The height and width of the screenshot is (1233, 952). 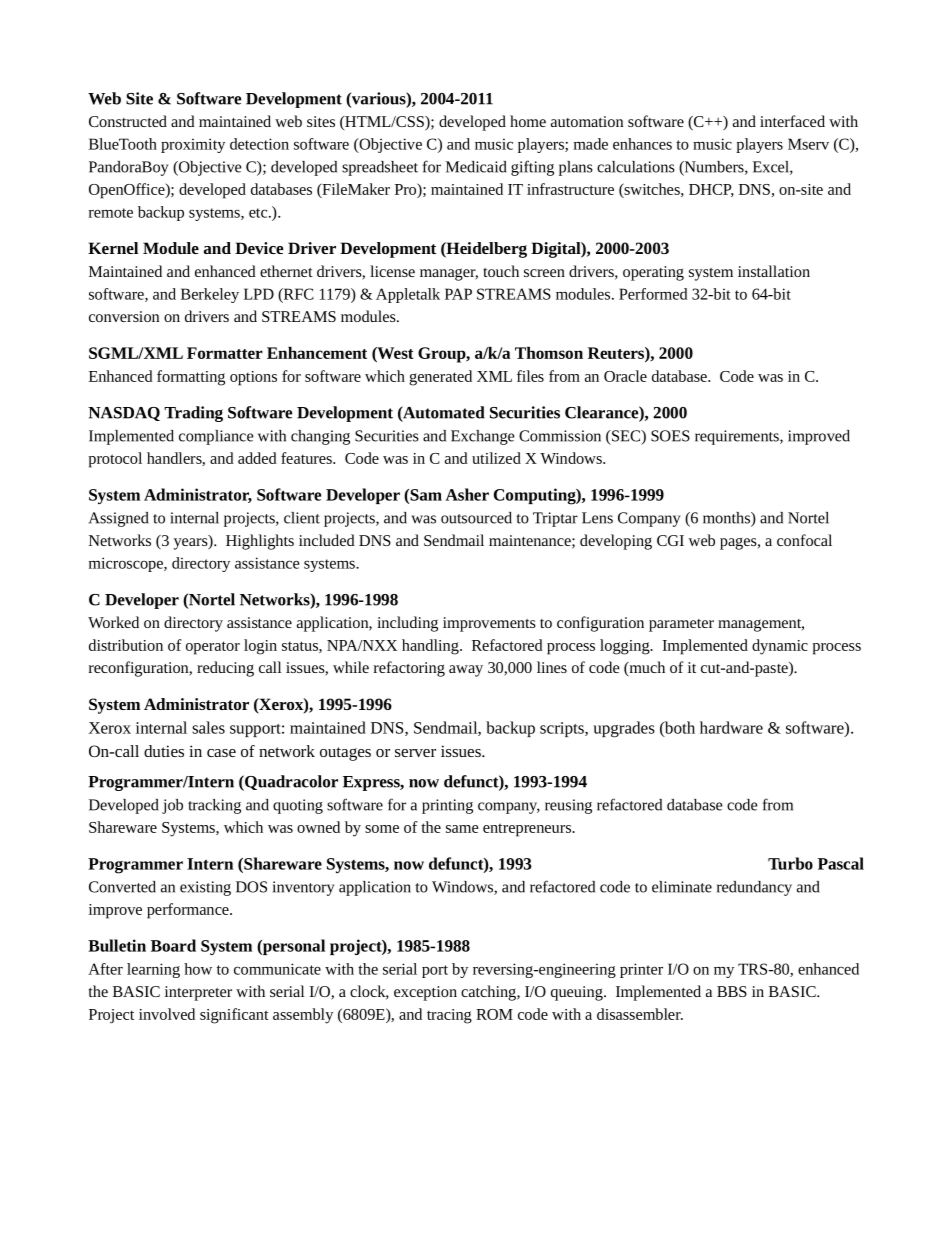 I want to click on interpreter, so click(x=198, y=993).
